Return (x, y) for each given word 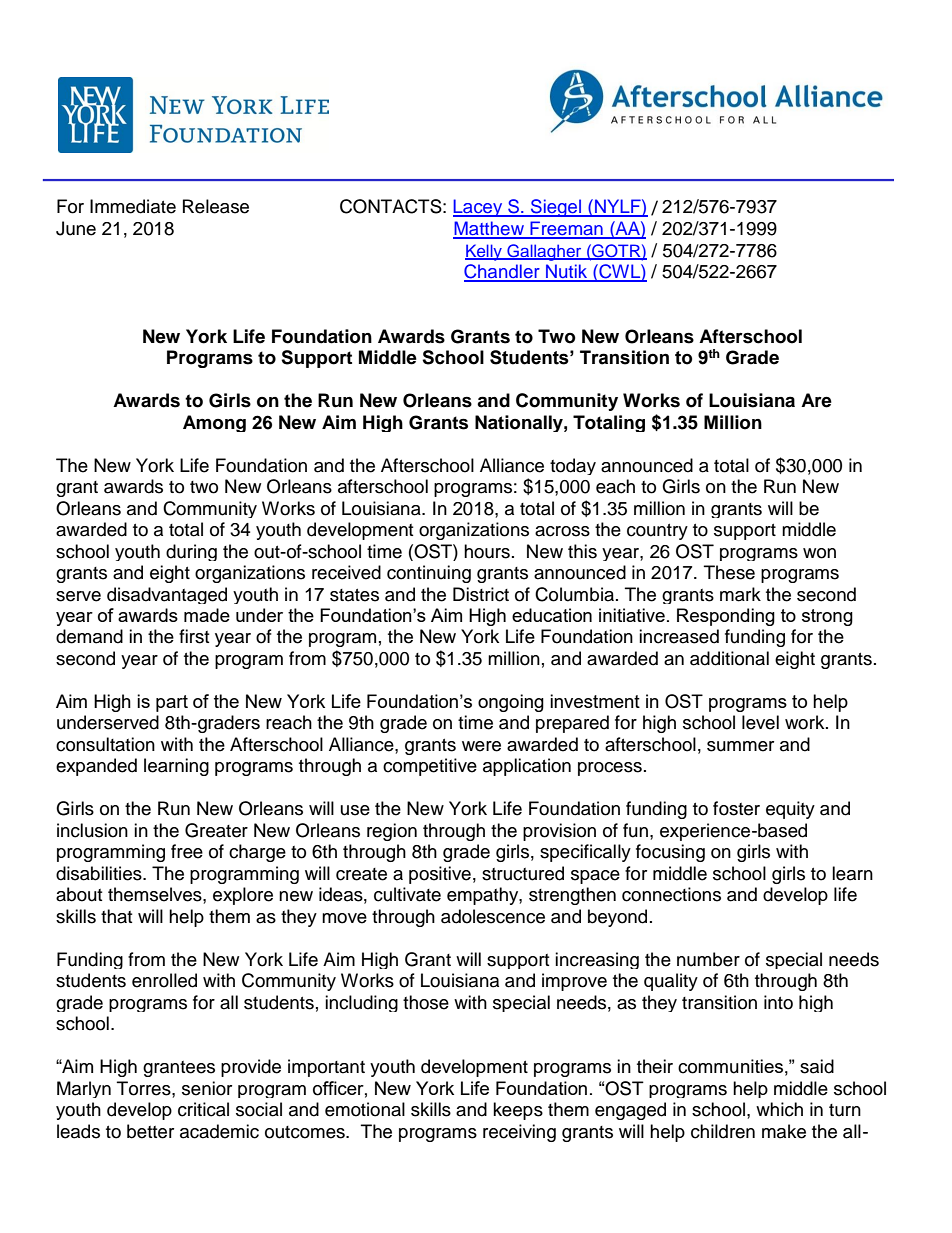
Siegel (556, 208)
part (172, 703)
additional (729, 658)
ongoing (511, 703)
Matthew (489, 229)
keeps (518, 1111)
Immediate (133, 206)
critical (203, 1109)
